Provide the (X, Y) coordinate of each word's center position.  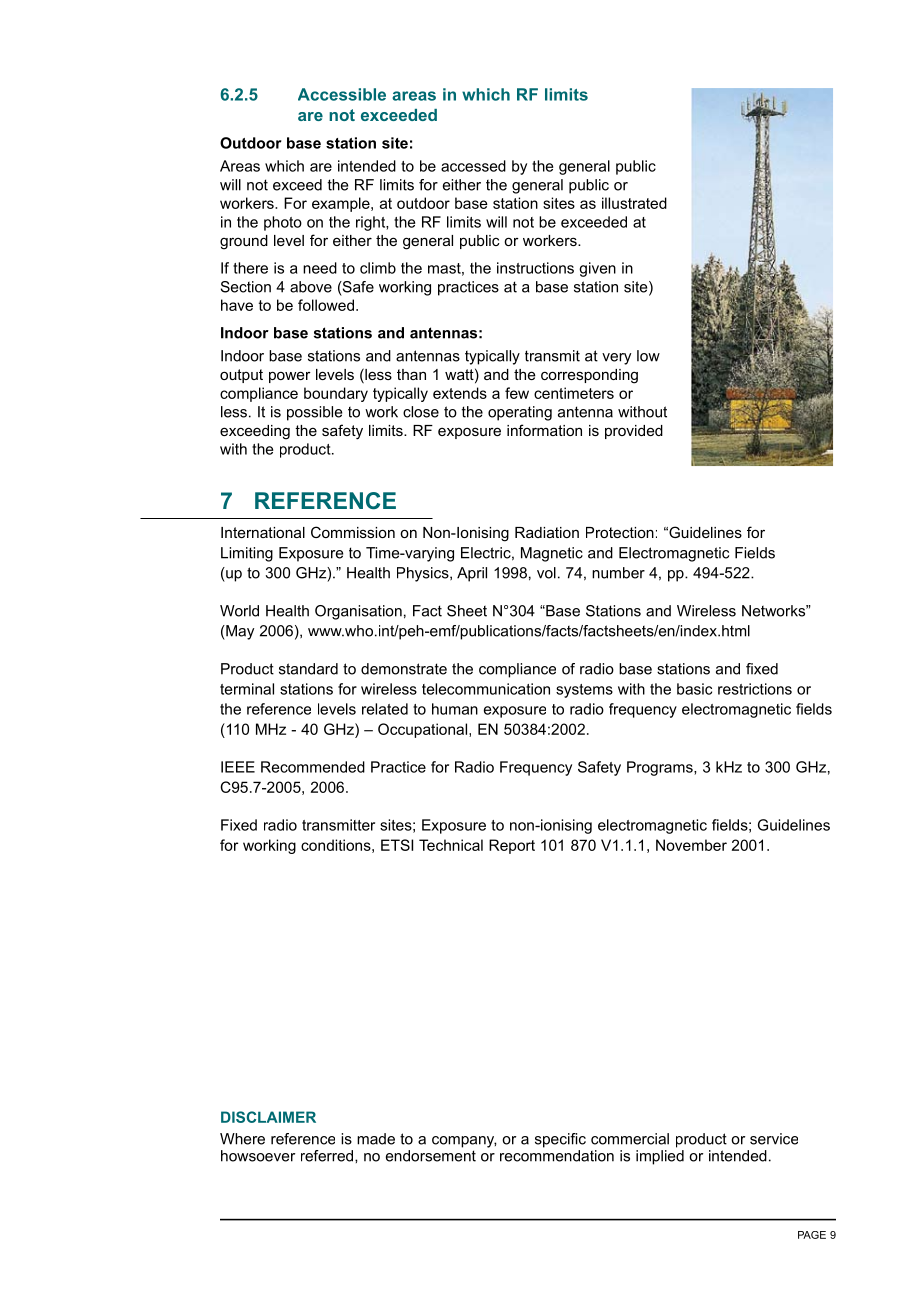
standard (308, 669)
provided (634, 432)
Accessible (342, 94)
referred (328, 1156)
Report (512, 846)
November (691, 845)
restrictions (755, 689)
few (517, 393)
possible (314, 413)
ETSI (397, 845)
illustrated (634, 203)
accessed (473, 166)
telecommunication (486, 689)
